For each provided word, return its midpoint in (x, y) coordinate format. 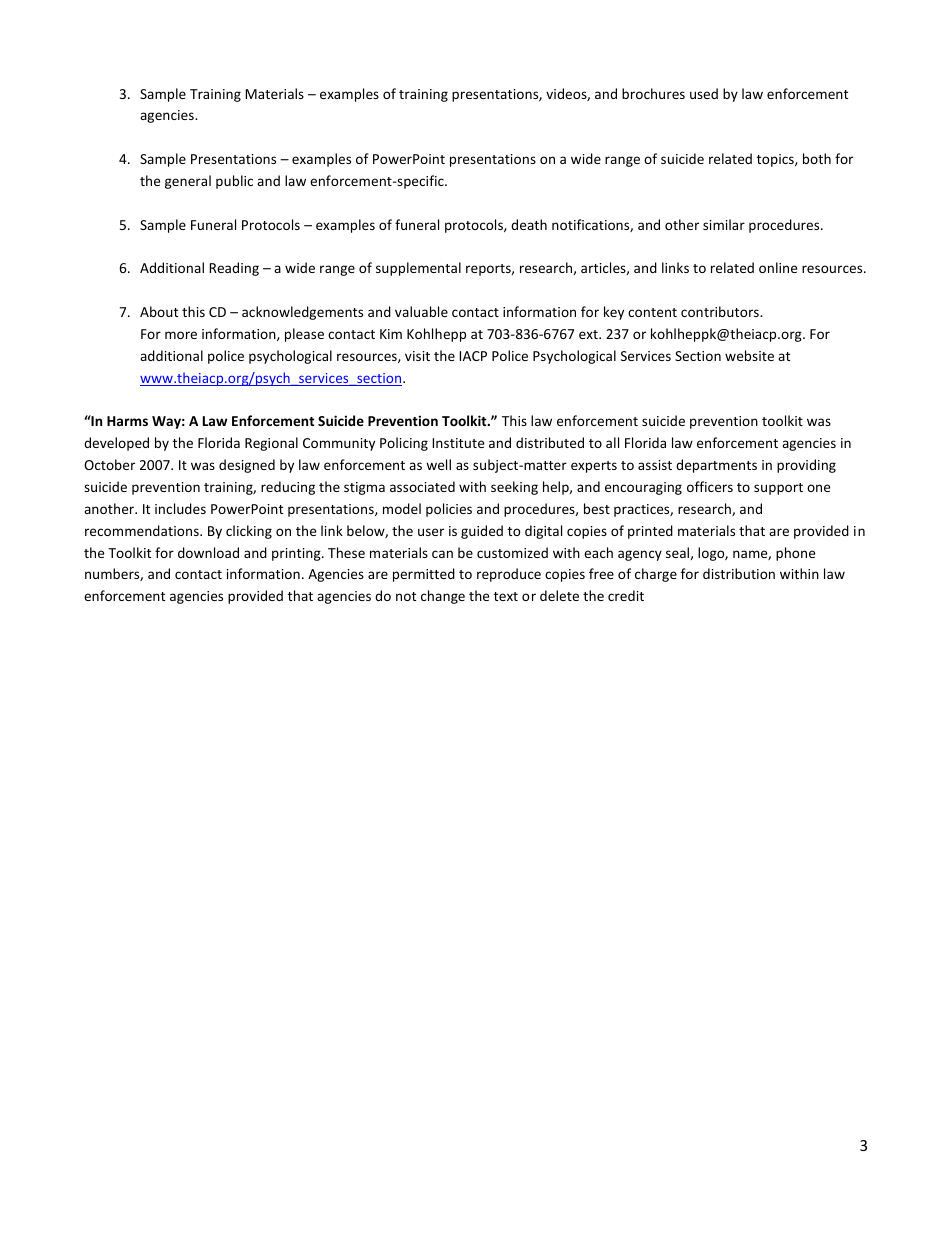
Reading (234, 269)
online (778, 267)
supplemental (418, 269)
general (188, 182)
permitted (424, 575)
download (208, 552)
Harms (127, 421)
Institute (458, 443)
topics (776, 160)
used (704, 93)
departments (716, 466)
